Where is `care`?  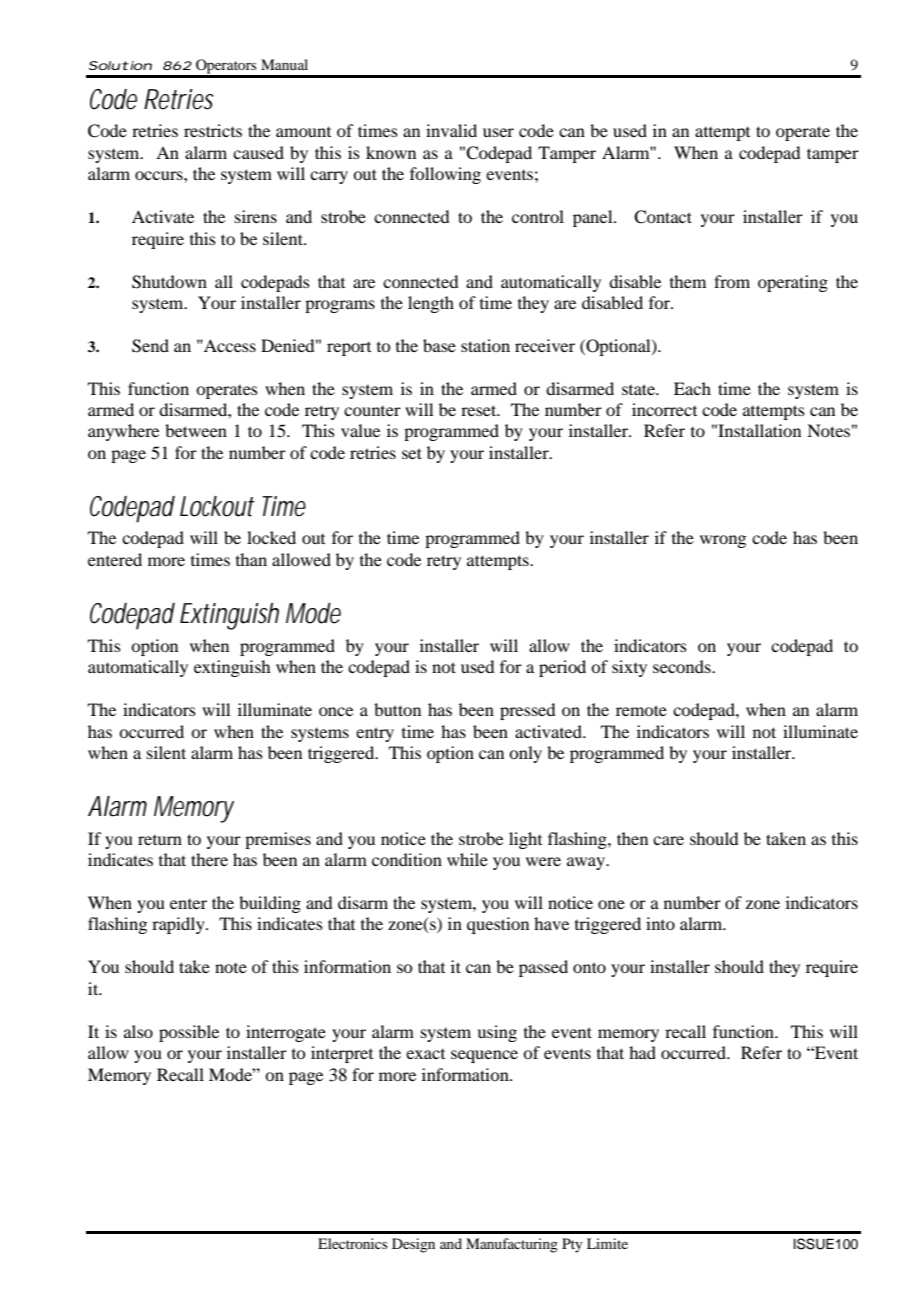
care is located at coordinates (668, 840).
